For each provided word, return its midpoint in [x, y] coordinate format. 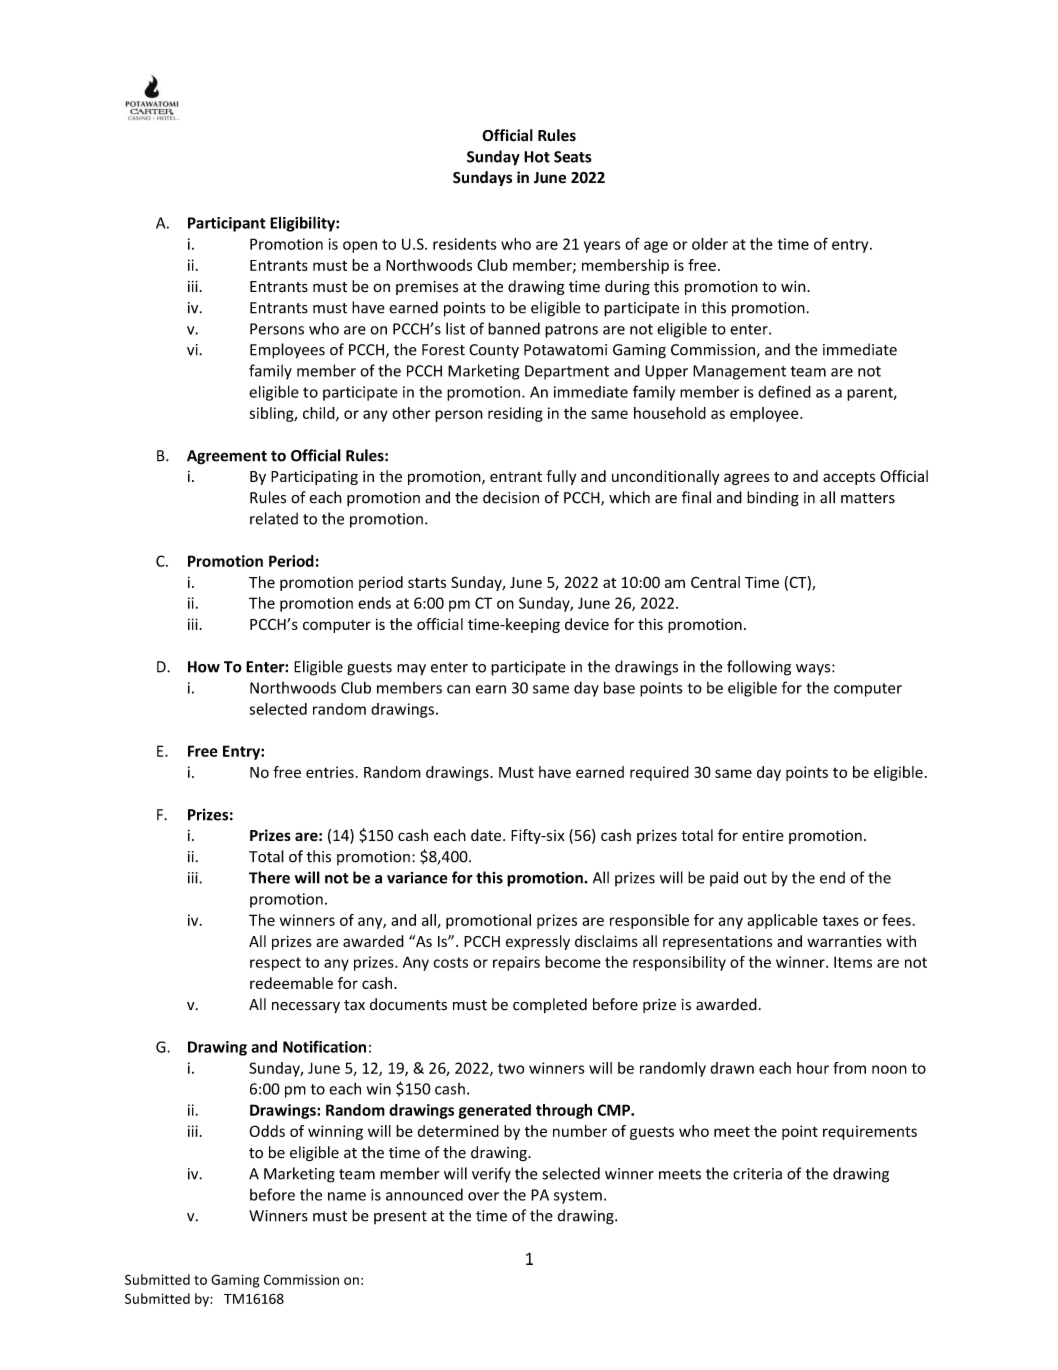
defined [784, 391]
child [320, 414]
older [710, 244]
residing [515, 414]
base [619, 687]
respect [275, 964]
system [578, 1197]
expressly [538, 942]
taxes [841, 921]
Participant [227, 224]
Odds [267, 1131]
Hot [537, 157]
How [204, 667]
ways [814, 670]
